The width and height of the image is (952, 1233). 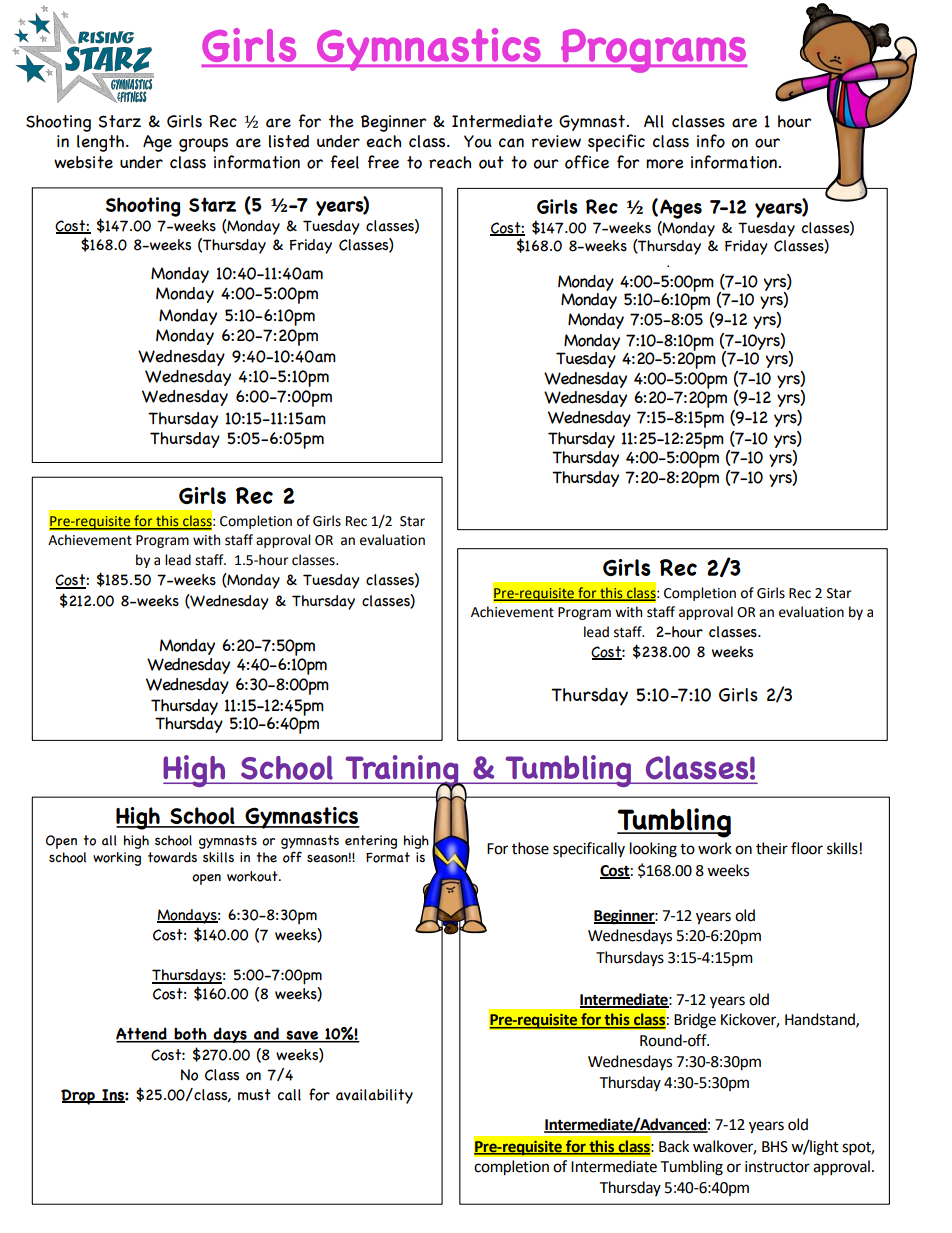 What do you see at coordinates (587, 162) in the image?
I see `office` at bounding box center [587, 162].
